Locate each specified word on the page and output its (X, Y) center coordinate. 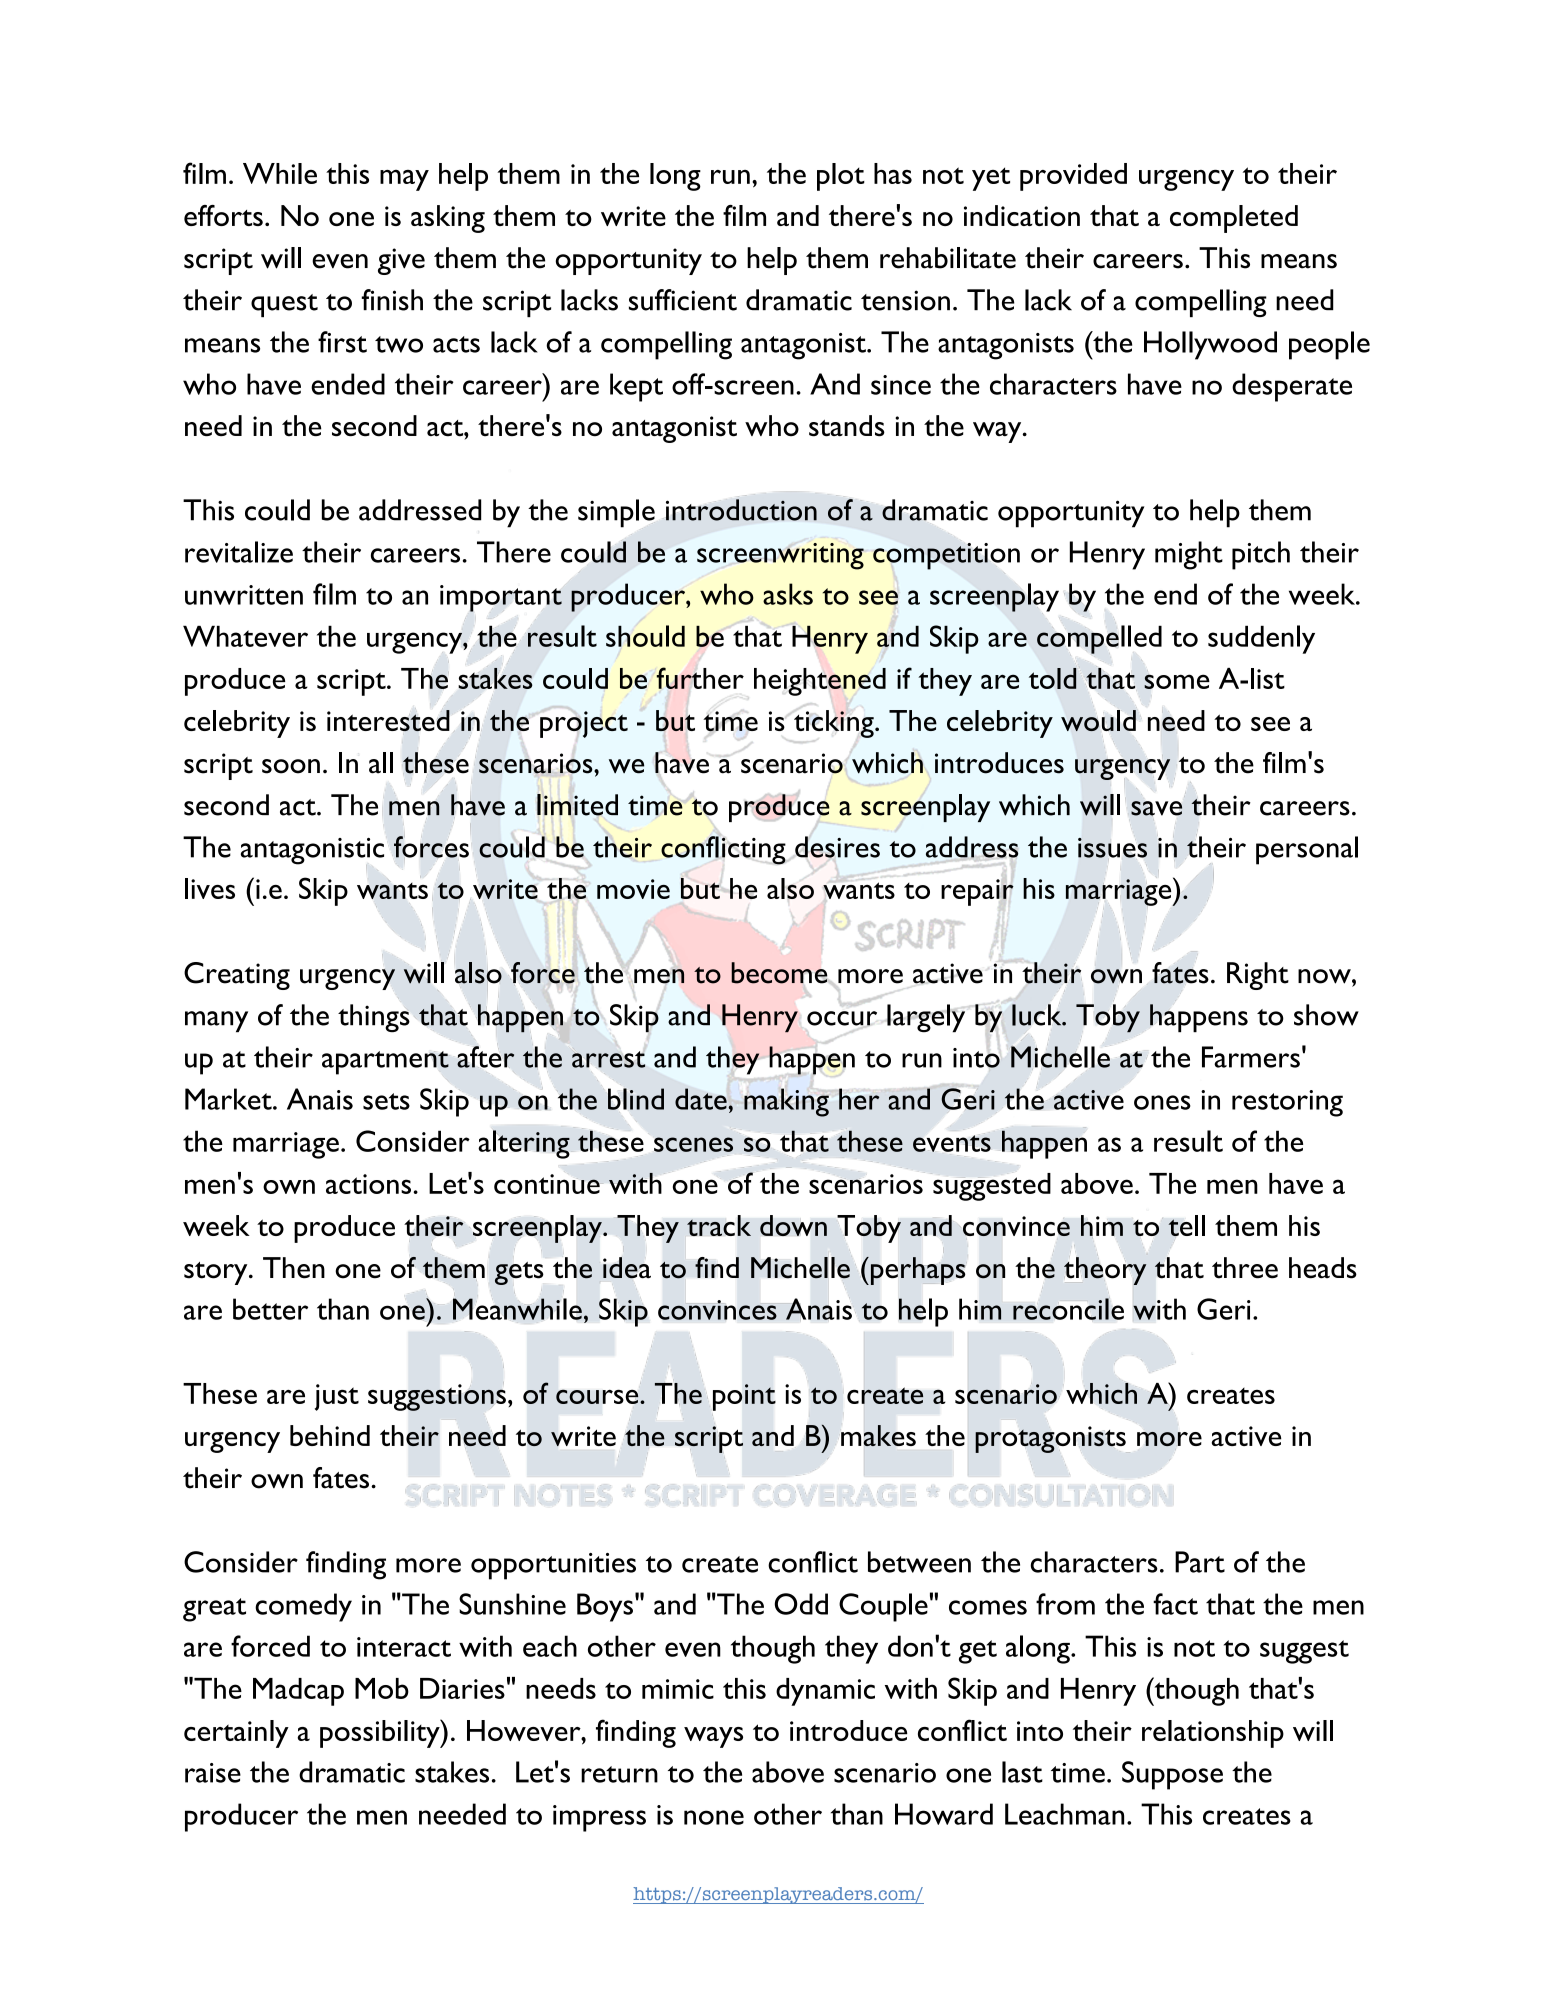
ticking (835, 724)
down (793, 1225)
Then (294, 1268)
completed (1234, 219)
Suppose (1172, 1775)
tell (1186, 1225)
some (1177, 681)
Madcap (298, 1692)
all (381, 763)
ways (713, 1737)
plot (841, 177)
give (401, 261)
